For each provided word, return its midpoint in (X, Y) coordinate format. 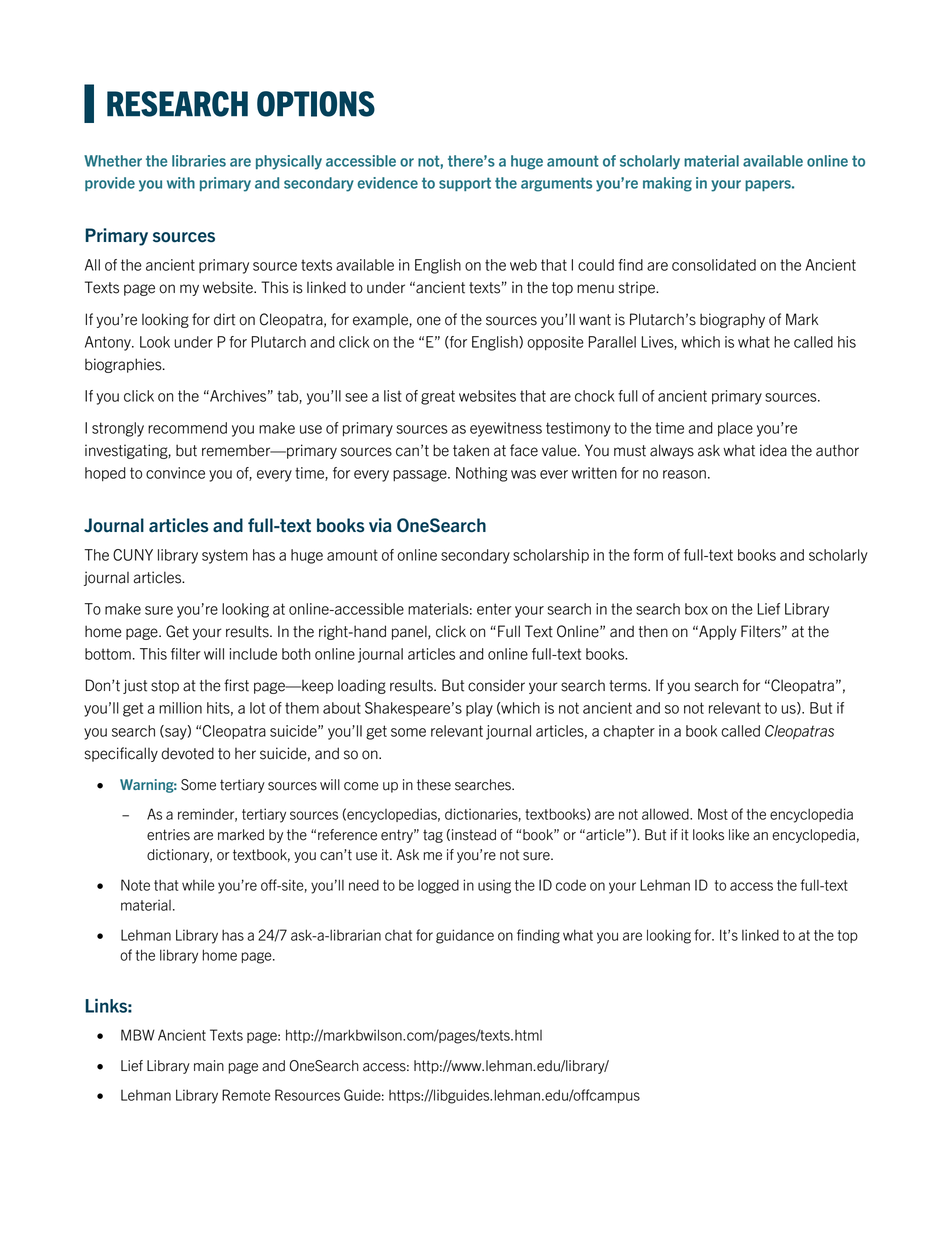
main (209, 1066)
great (438, 397)
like (739, 835)
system (225, 556)
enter (494, 609)
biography (732, 320)
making (667, 184)
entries (168, 835)
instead (474, 835)
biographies (124, 365)
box (696, 609)
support (465, 184)
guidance (465, 936)
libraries (199, 161)
